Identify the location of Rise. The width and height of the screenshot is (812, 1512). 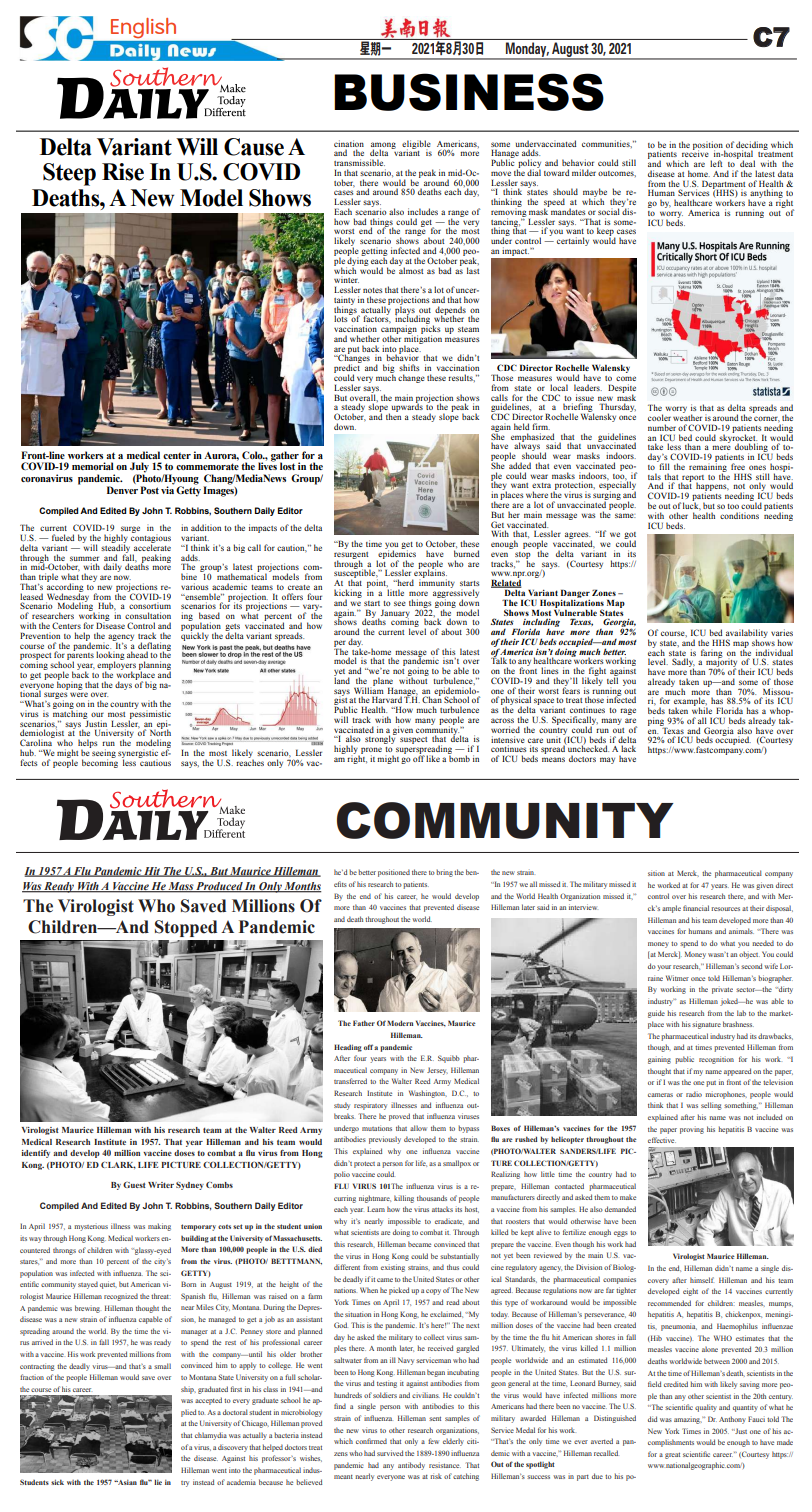
(123, 172).
